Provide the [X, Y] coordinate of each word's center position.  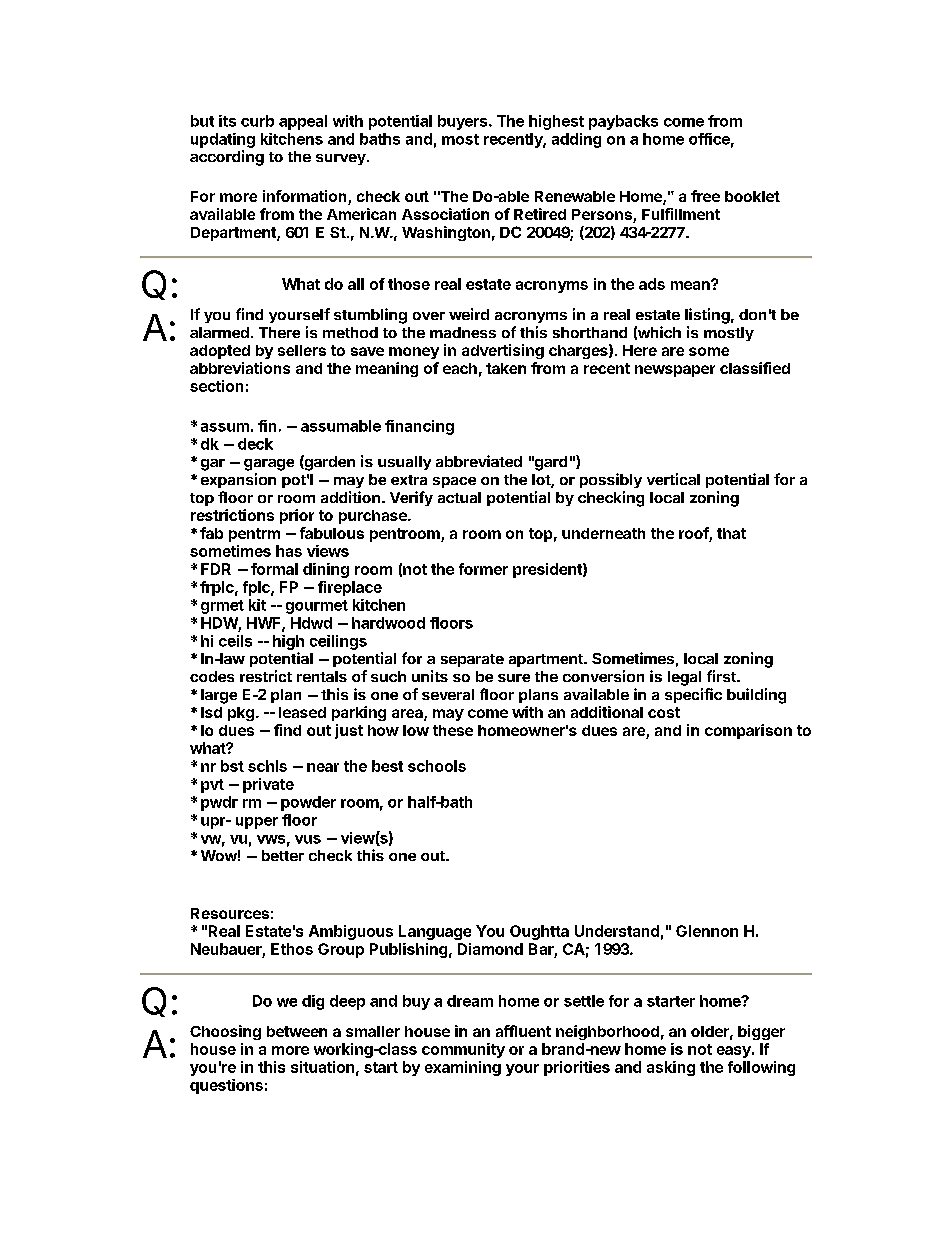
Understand [617, 931]
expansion [238, 480]
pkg [241, 714]
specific [693, 695]
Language [435, 932]
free [705, 196]
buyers [464, 122]
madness [463, 332]
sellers [302, 350]
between [297, 1031]
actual [459, 497]
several [448, 694]
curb [257, 121]
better [283, 855]
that [731, 533]
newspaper [675, 371]
